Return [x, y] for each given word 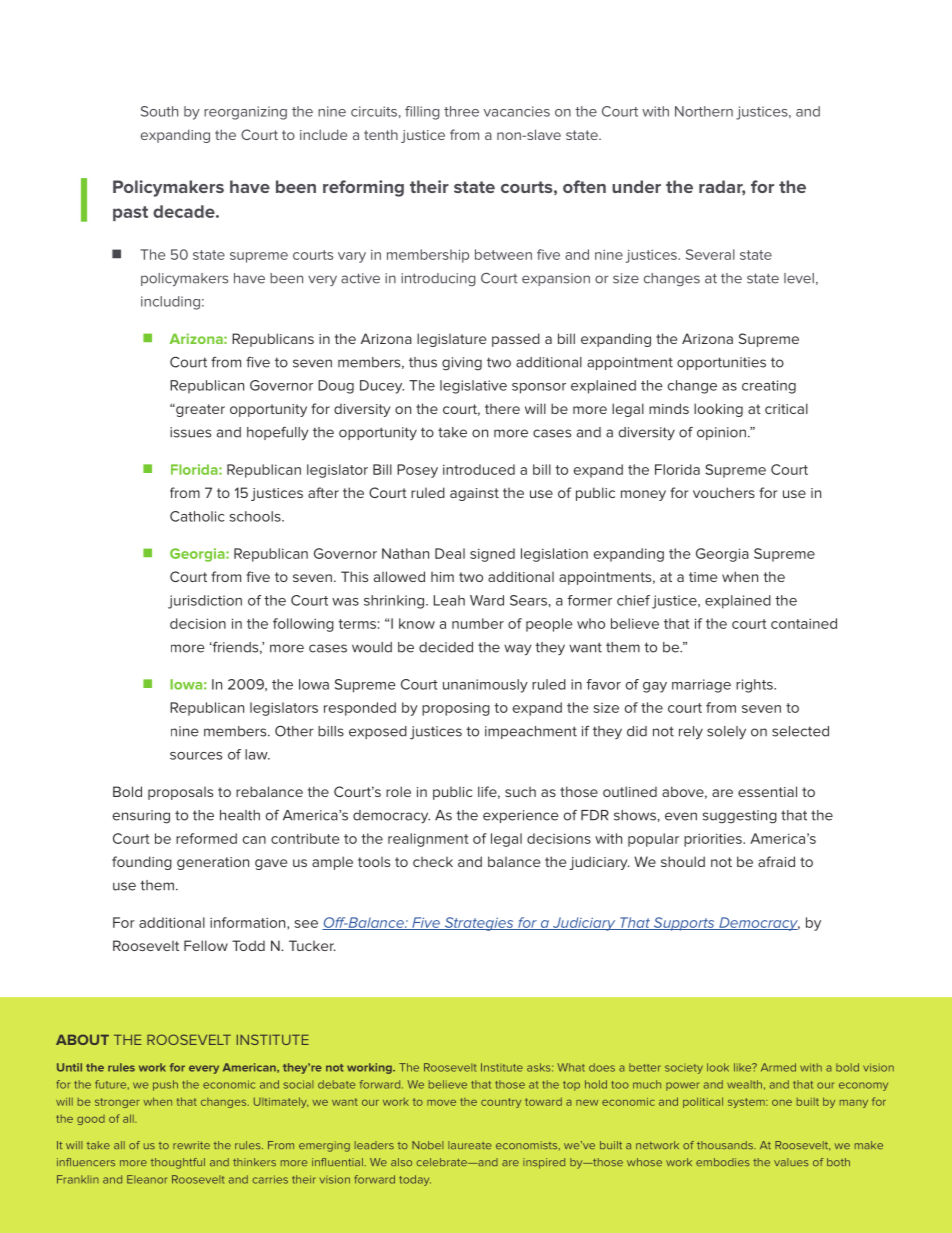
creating [769, 387]
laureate [469, 1145]
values [791, 1162]
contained [804, 623]
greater [199, 410]
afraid [776, 861]
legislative [473, 387]
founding [142, 863]
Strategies [479, 924]
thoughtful [178, 1163]
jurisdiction [205, 602]
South [159, 111]
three [461, 111]
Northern [704, 111]
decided [446, 647]
